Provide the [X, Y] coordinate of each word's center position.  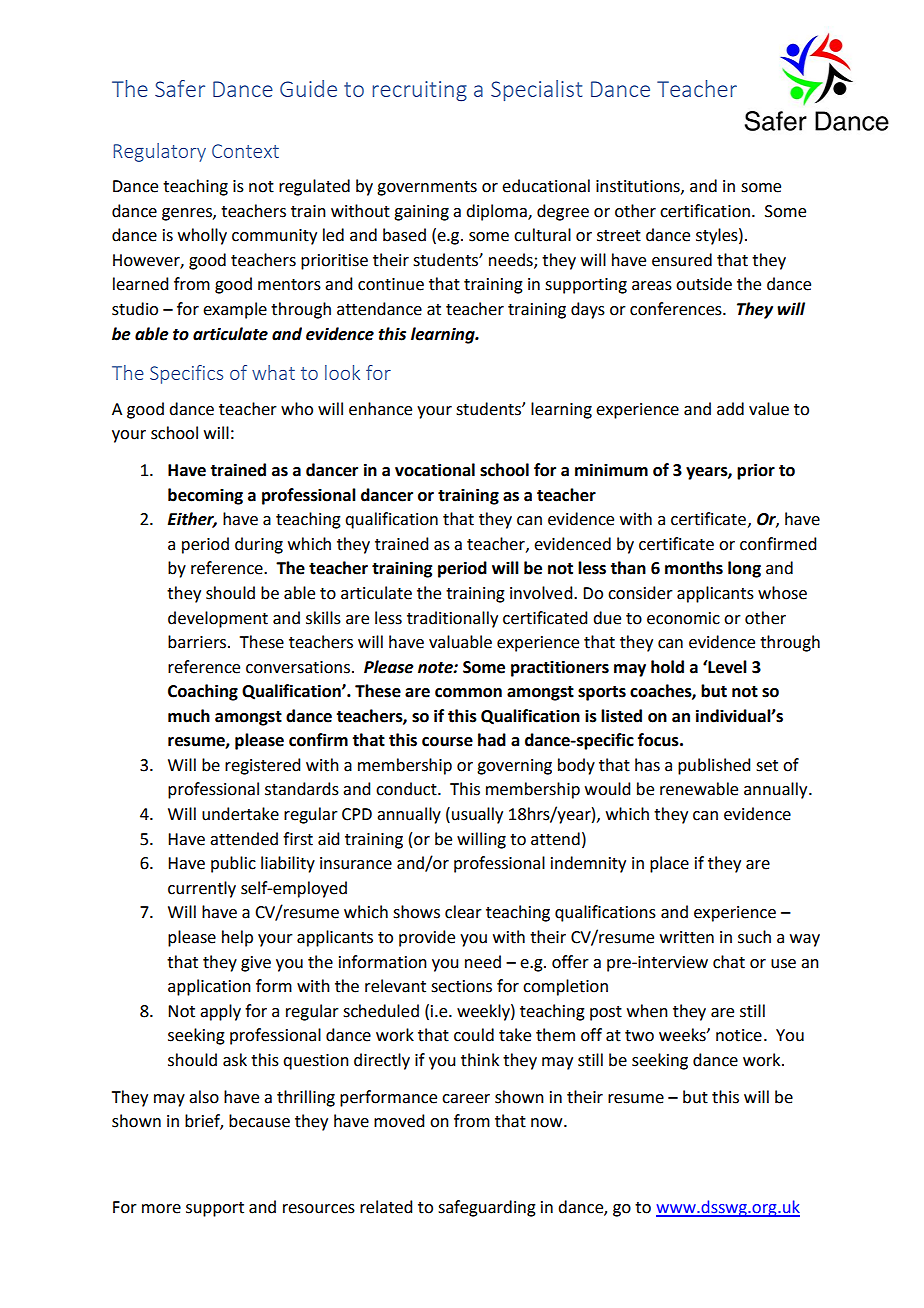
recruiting [420, 91]
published [714, 766]
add [730, 409]
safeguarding [487, 1208]
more [161, 1209]
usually [477, 815]
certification [705, 211]
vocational [435, 470]
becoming [205, 496]
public [233, 864]
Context [245, 151]
